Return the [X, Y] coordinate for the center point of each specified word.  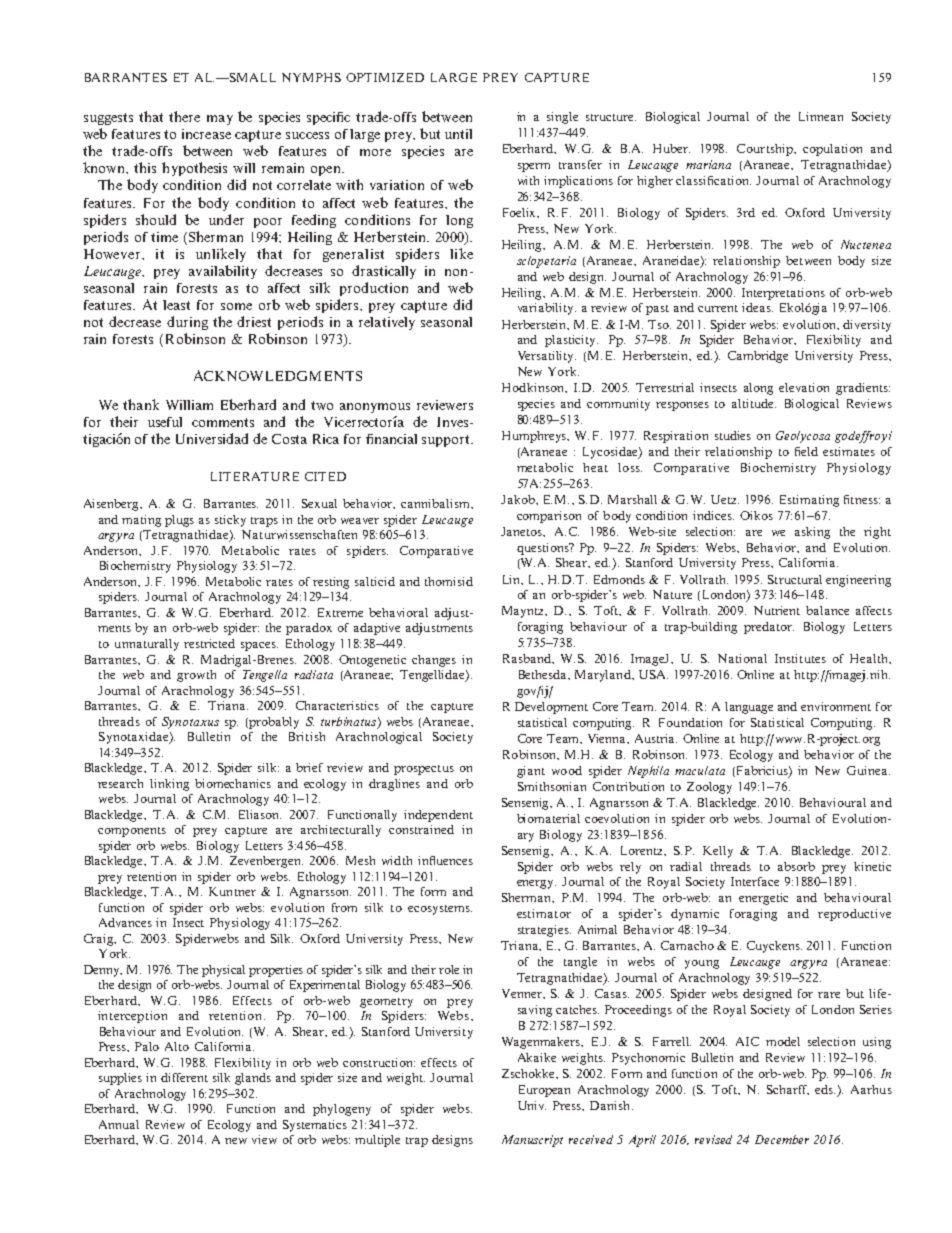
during [187, 323]
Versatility [547, 357]
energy [536, 884]
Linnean [821, 116]
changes [434, 661]
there [184, 116]
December [782, 1139]
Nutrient [777, 610]
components [132, 832]
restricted [209, 643]
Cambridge [758, 357]
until [458, 134]
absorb [796, 866]
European [544, 1091]
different [184, 1077]
